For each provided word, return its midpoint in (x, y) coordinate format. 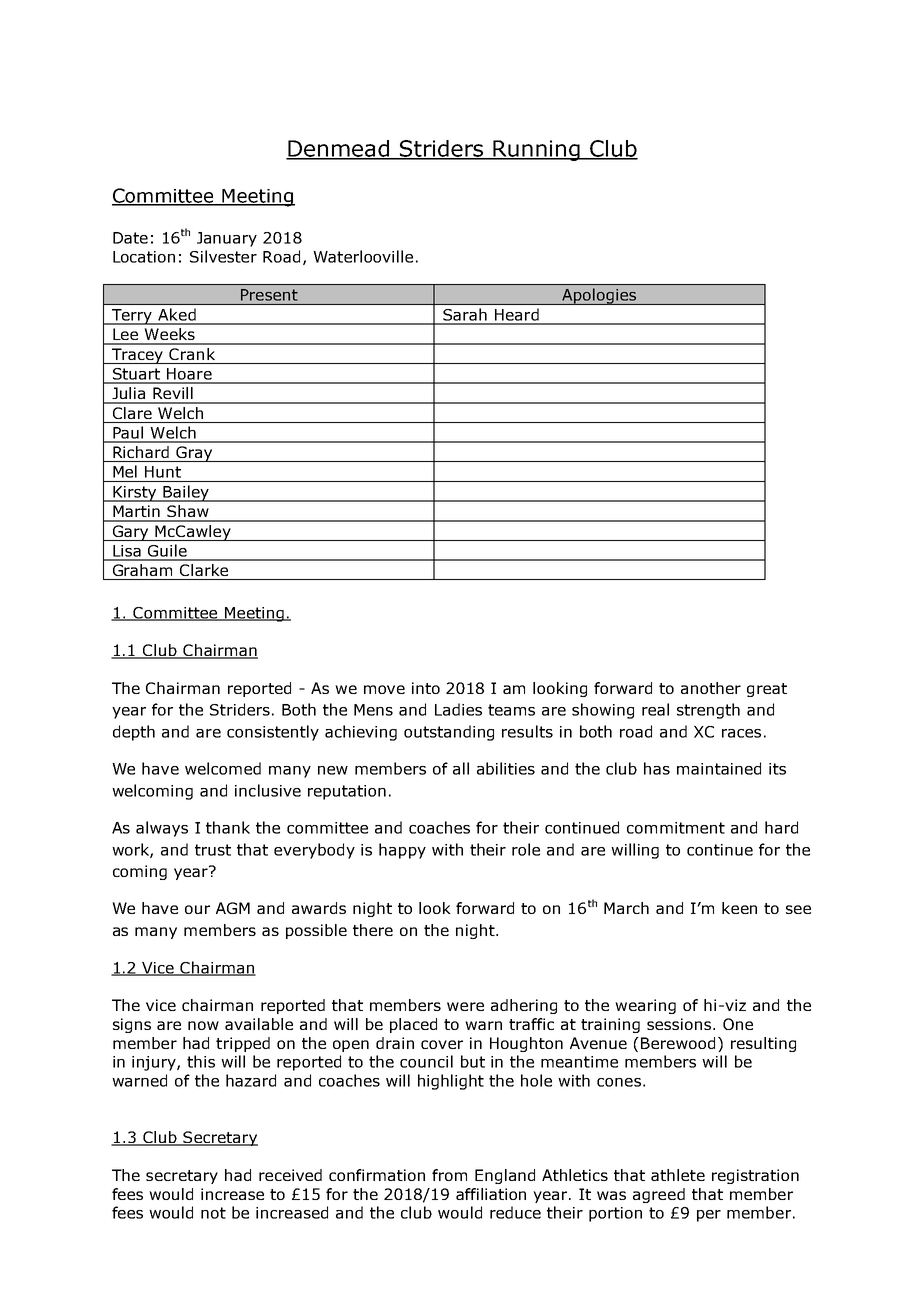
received (290, 1175)
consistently (273, 733)
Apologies (599, 296)
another (711, 688)
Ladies (458, 709)
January (227, 239)
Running (536, 150)
